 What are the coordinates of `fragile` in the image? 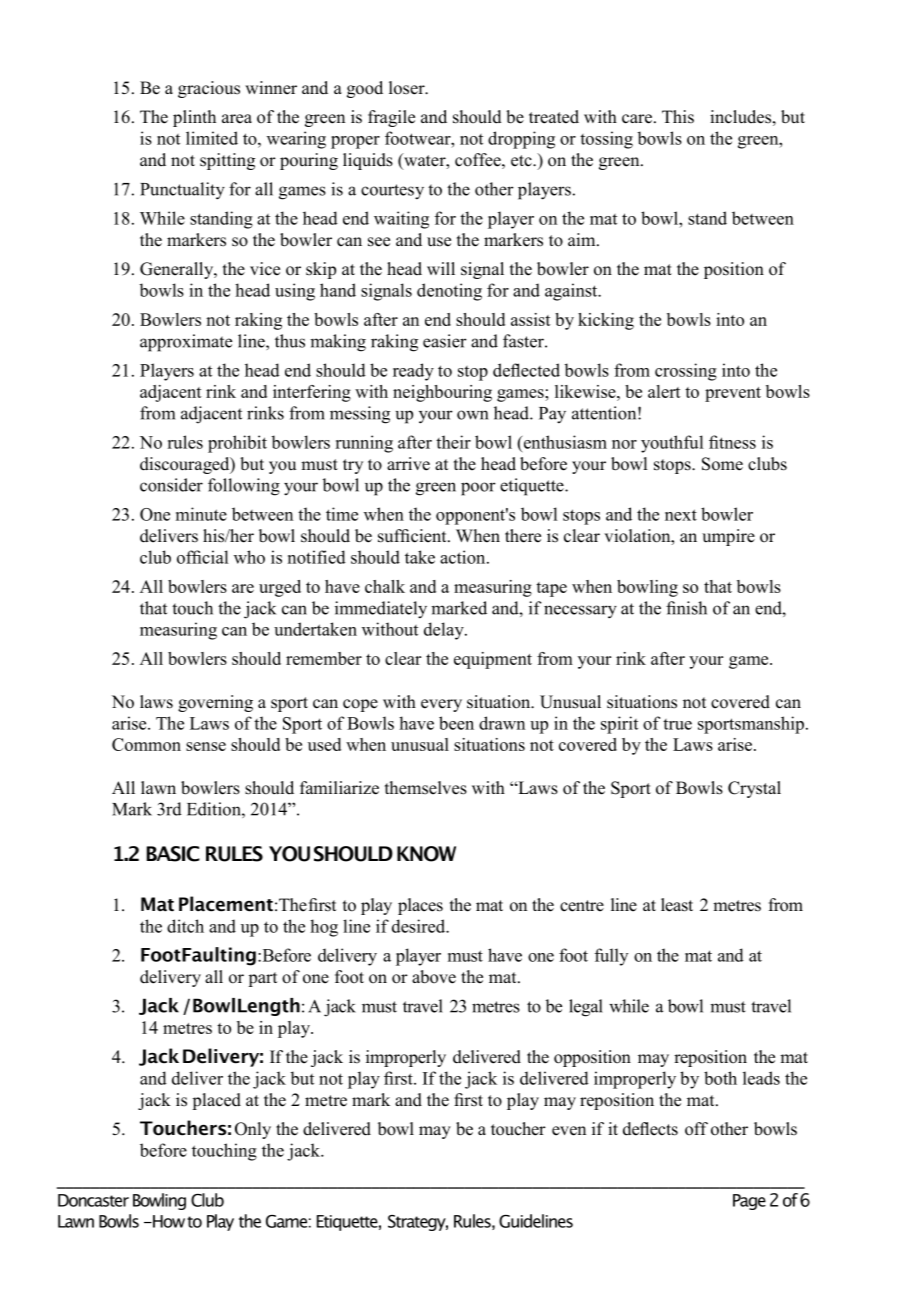 It's located at (391, 118).
